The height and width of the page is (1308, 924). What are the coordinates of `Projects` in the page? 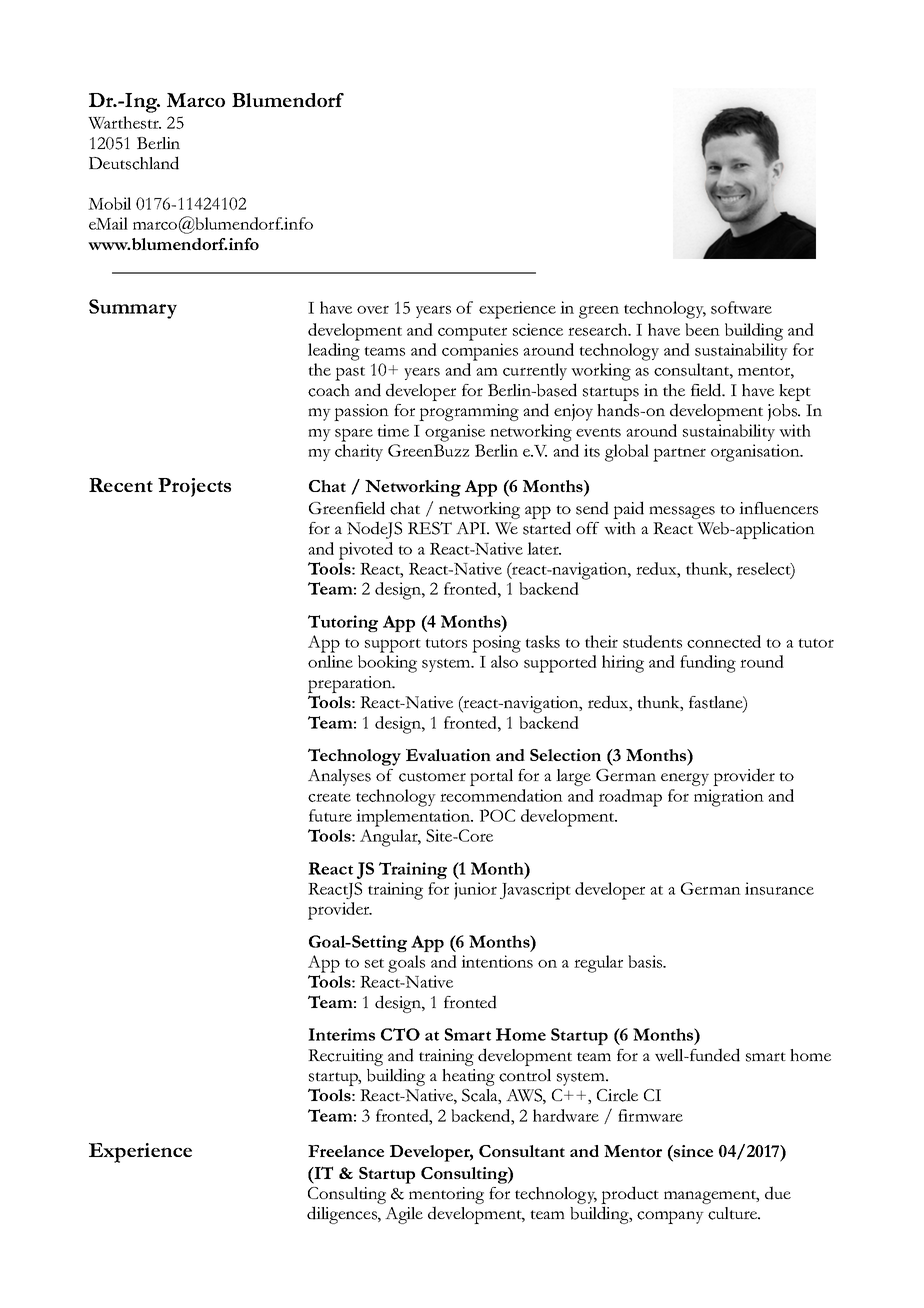 It's located at (194, 487).
